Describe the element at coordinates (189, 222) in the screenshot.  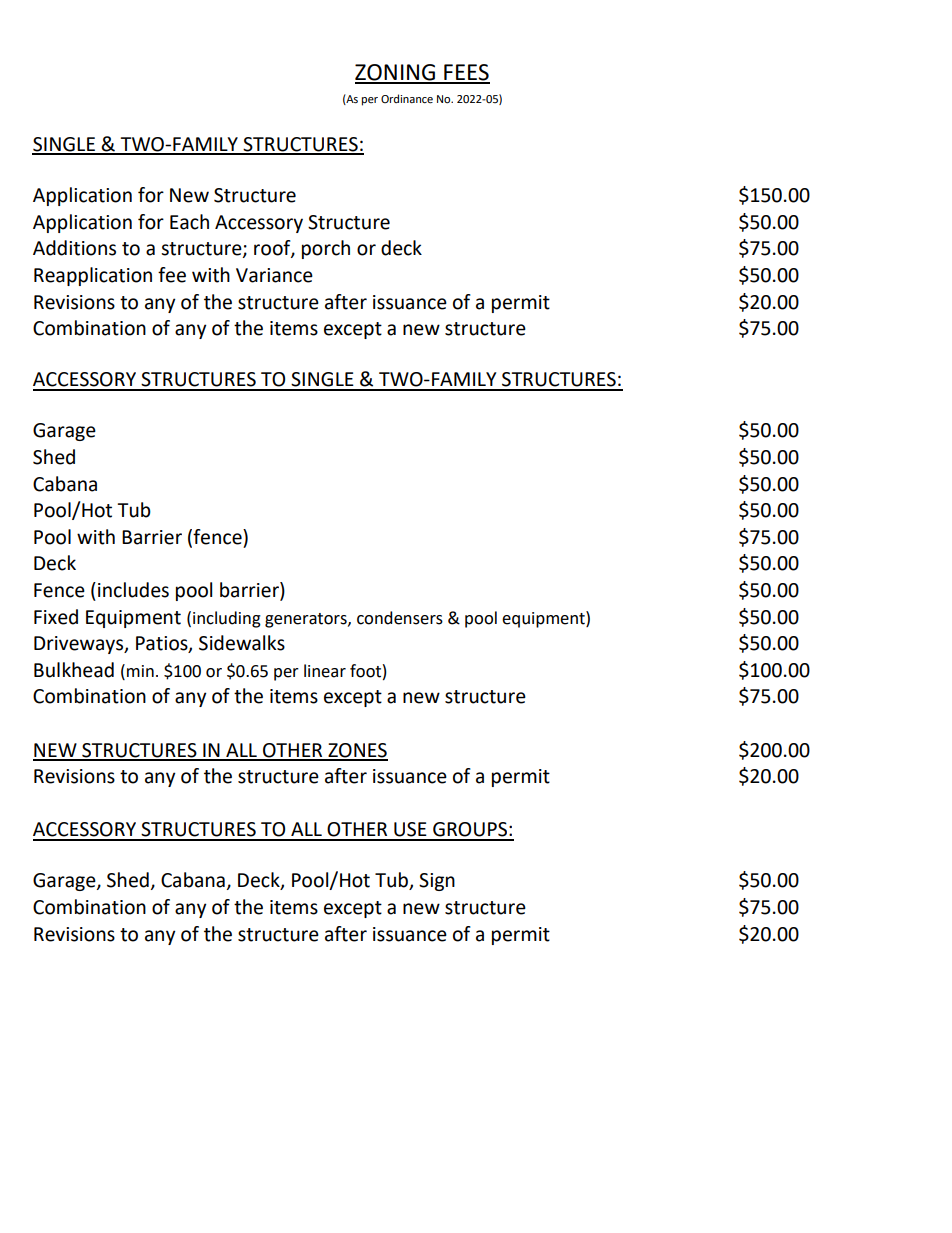
I see `Each` at that location.
